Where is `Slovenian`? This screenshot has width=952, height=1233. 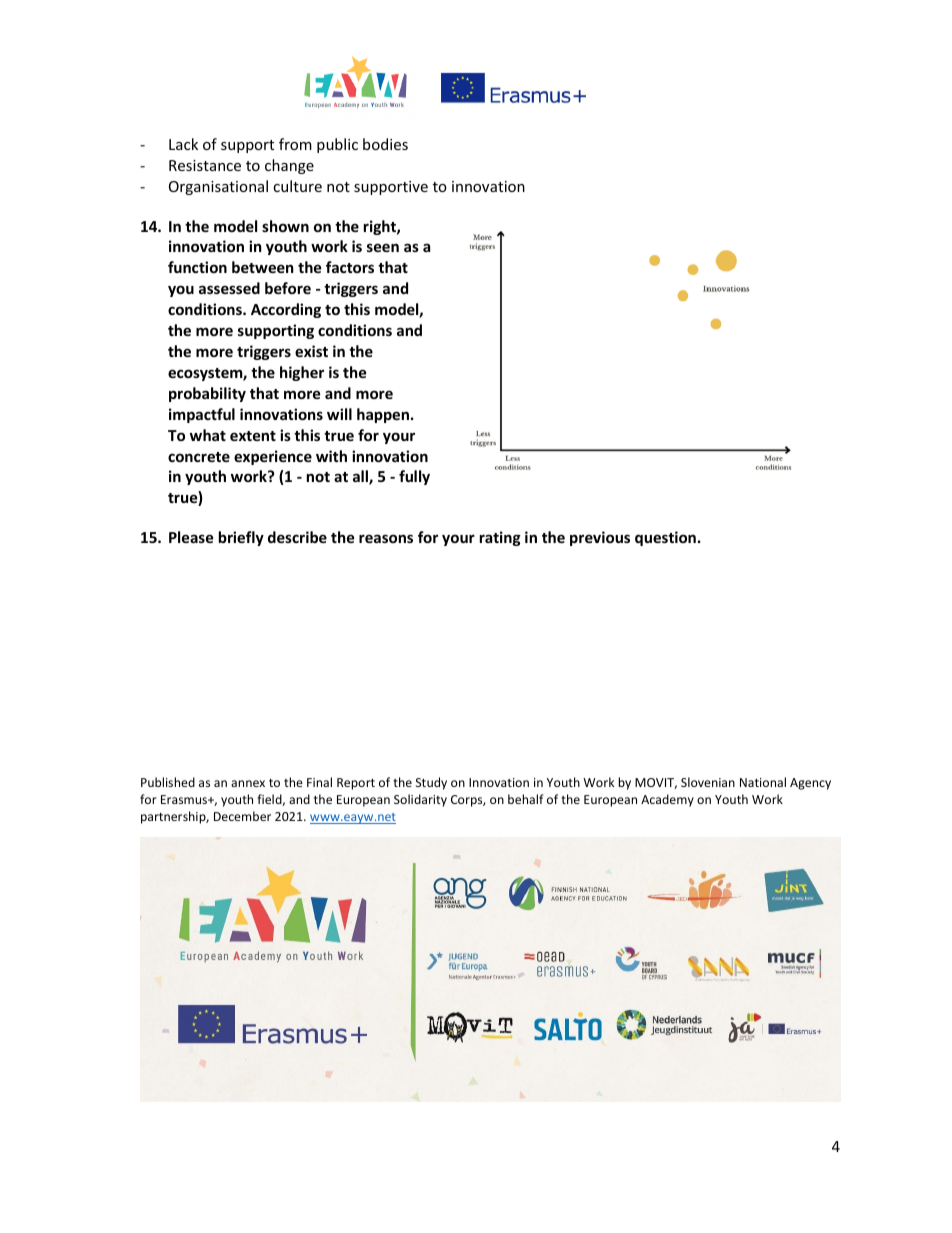 Slovenian is located at coordinates (708, 782).
